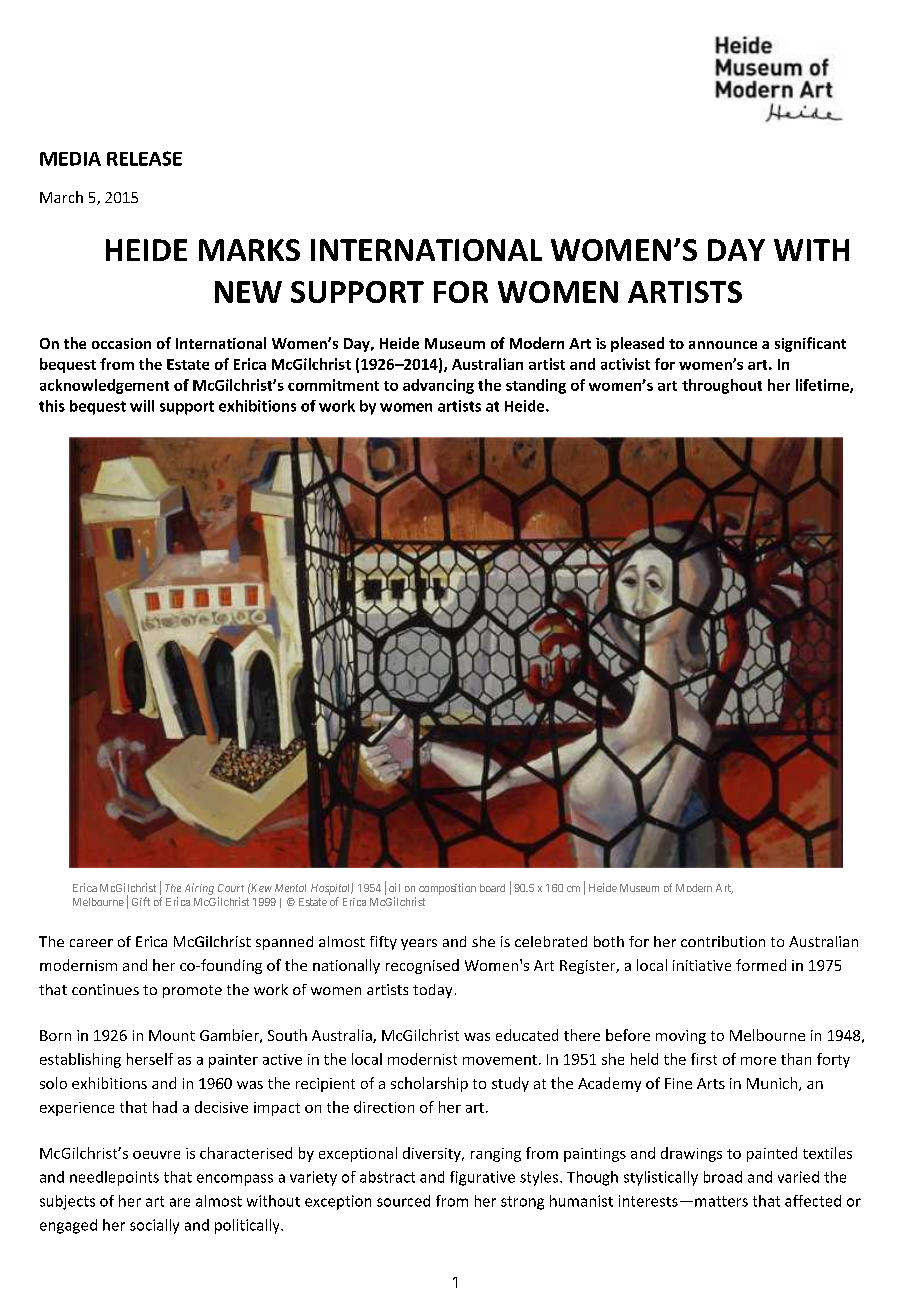  Describe the element at coordinates (722, 386) in the document. I see `throughout` at that location.
